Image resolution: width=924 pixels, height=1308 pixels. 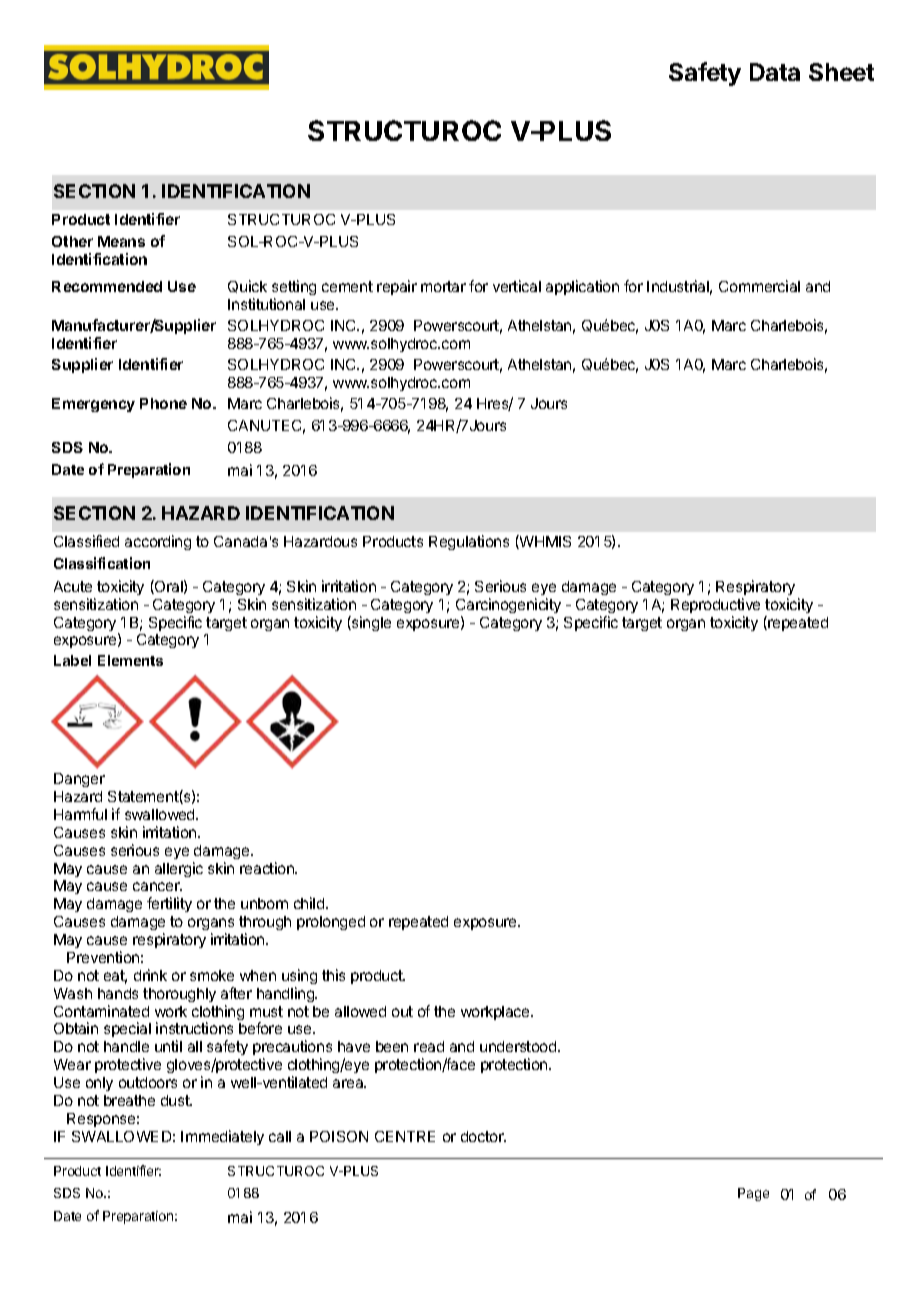 I want to click on Data, so click(x=775, y=72).
